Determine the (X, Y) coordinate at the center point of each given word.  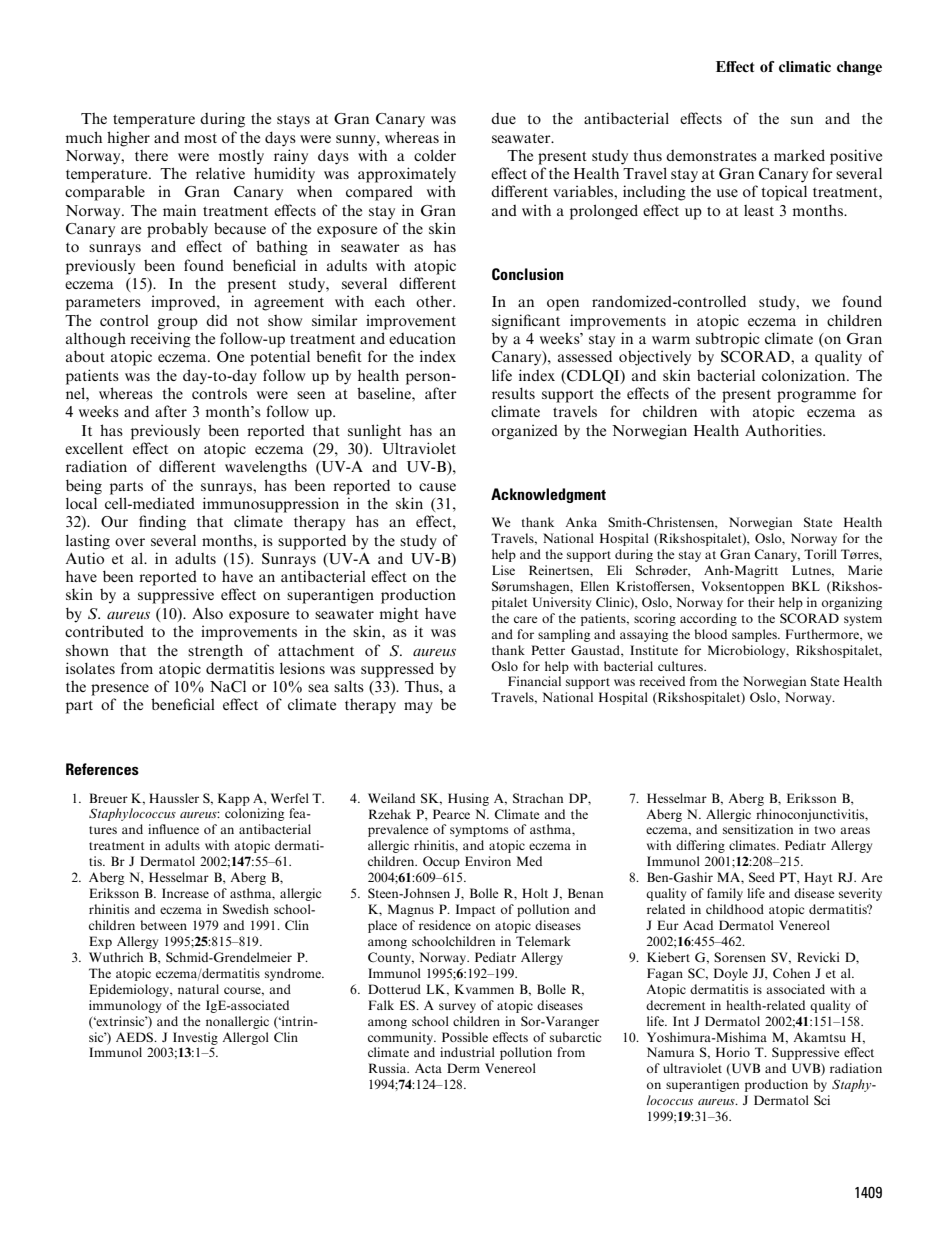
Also (207, 613)
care (526, 619)
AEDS (136, 1037)
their (761, 602)
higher (128, 139)
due (503, 118)
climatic (805, 66)
